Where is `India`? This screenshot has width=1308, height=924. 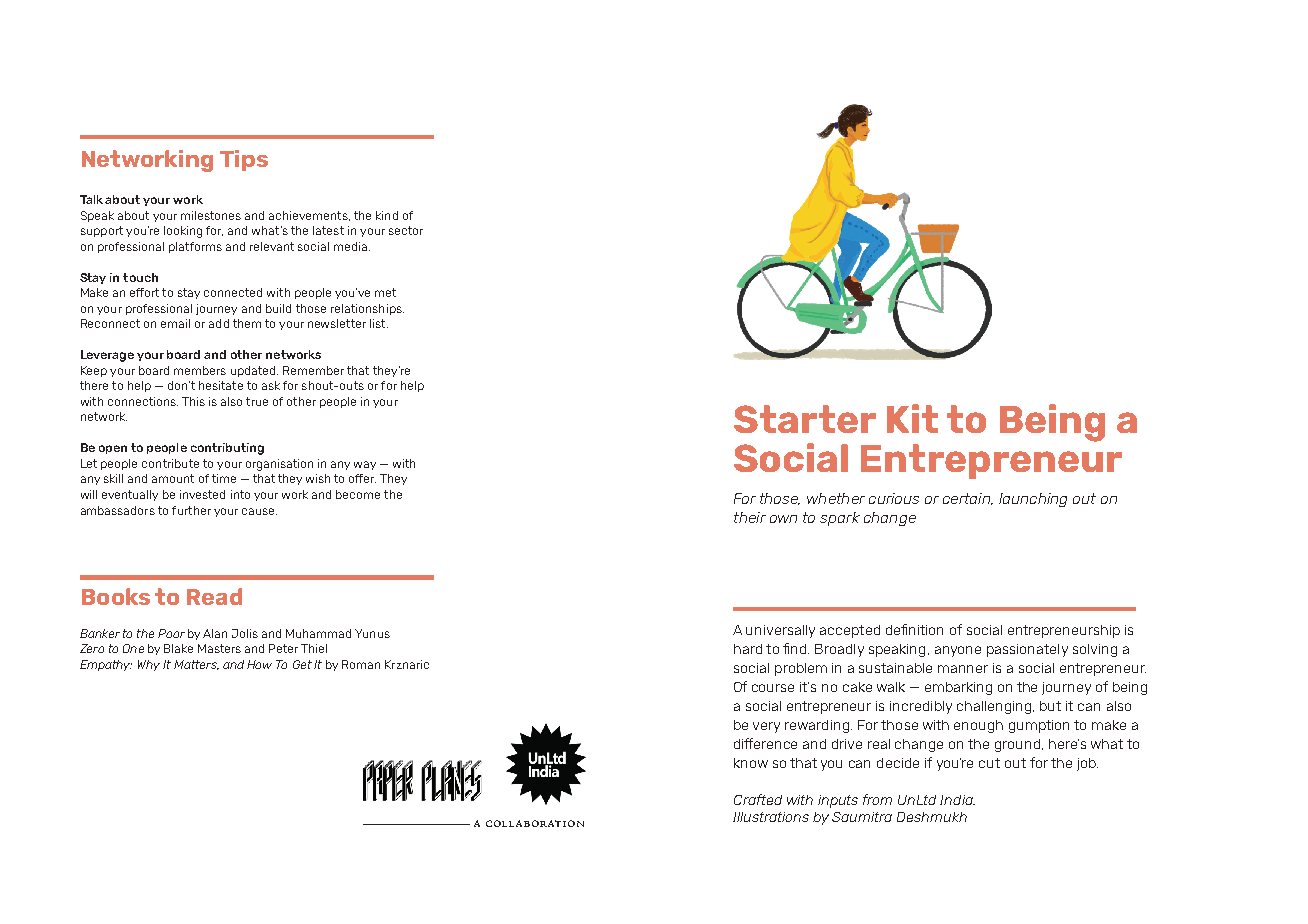 India is located at coordinates (957, 800).
